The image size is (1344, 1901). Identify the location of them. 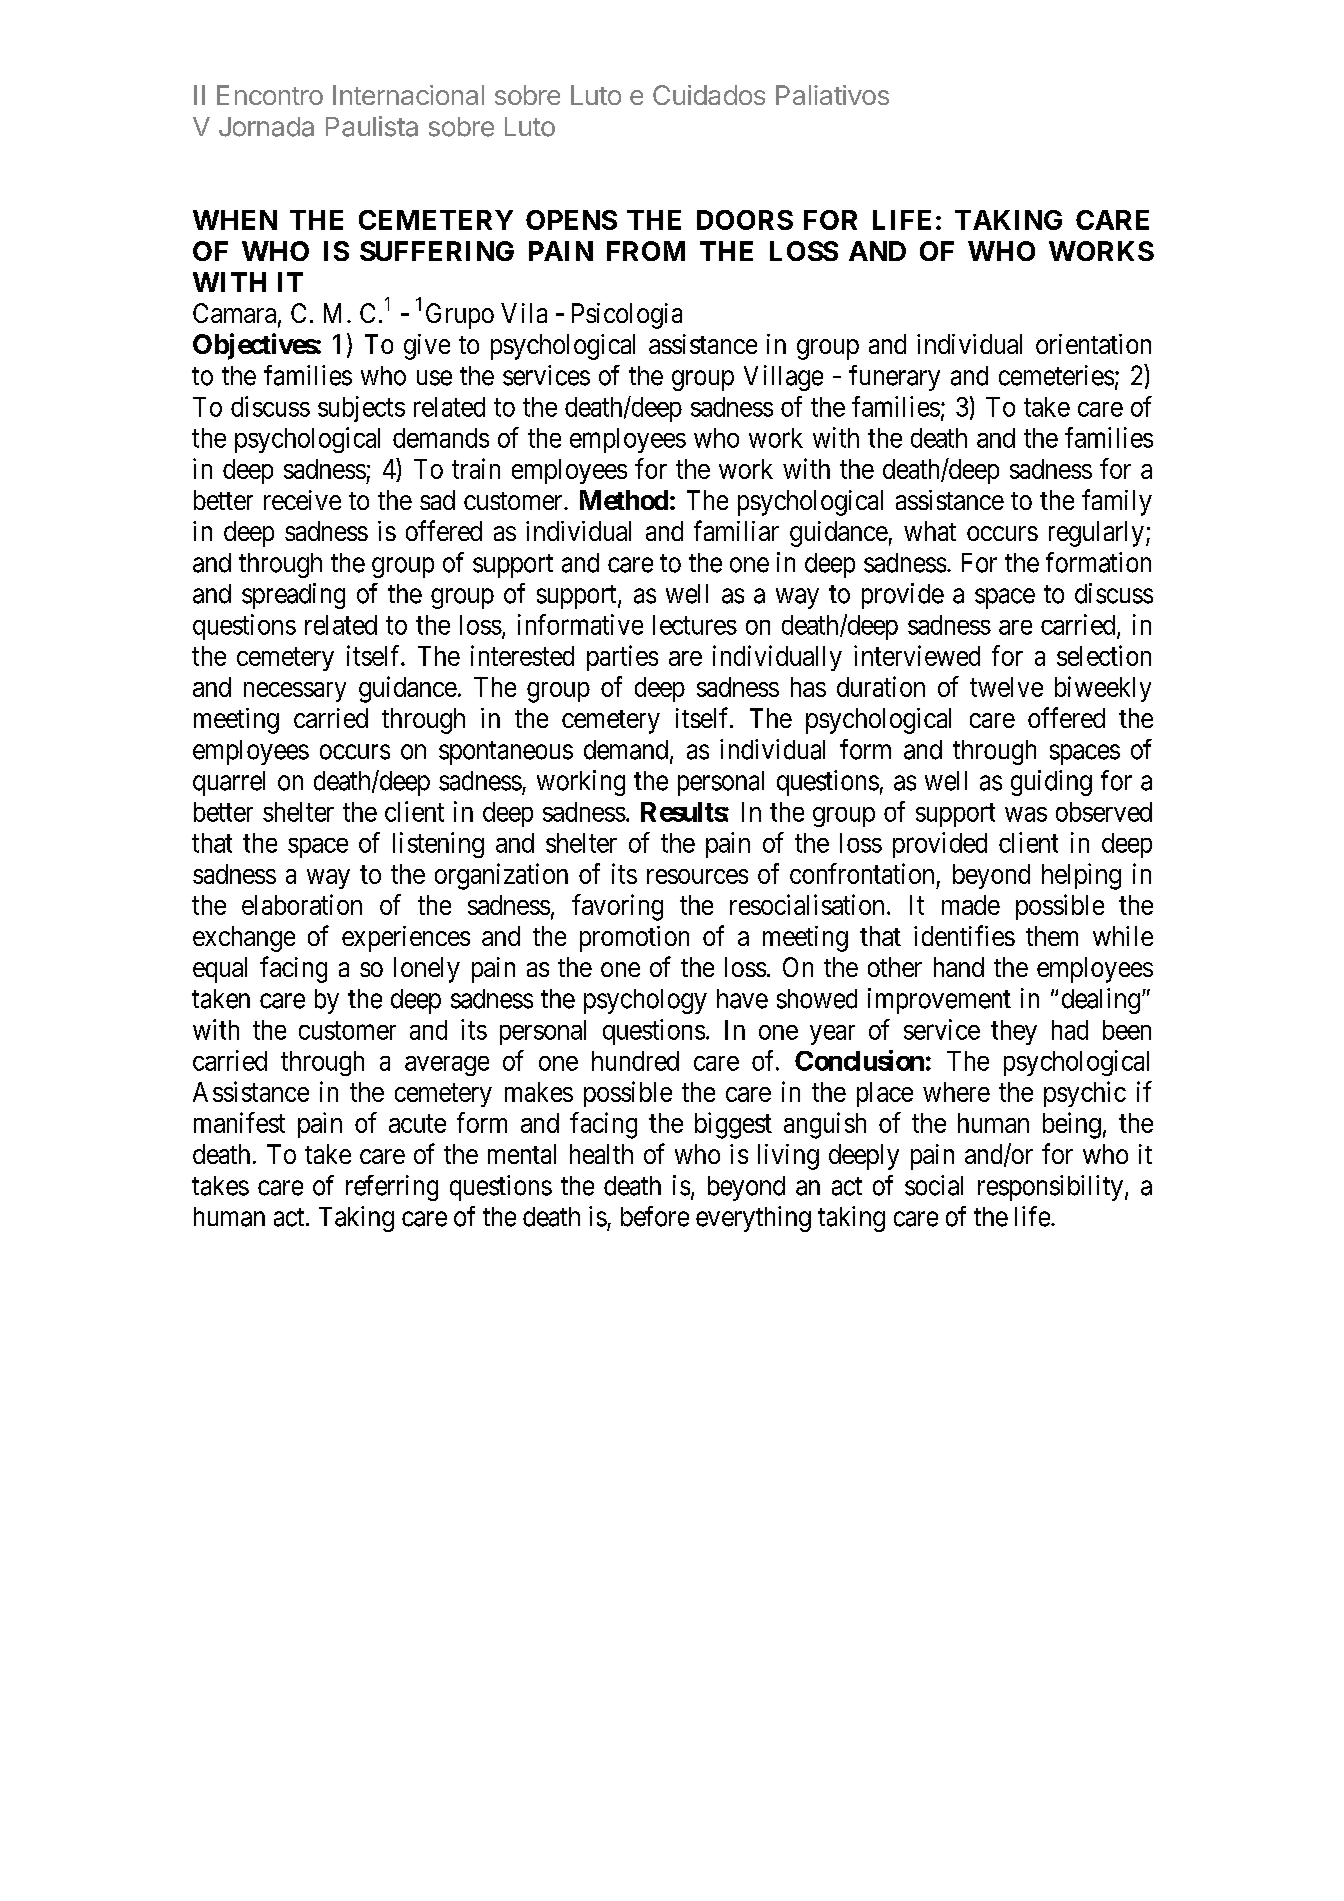
(1052, 936).
